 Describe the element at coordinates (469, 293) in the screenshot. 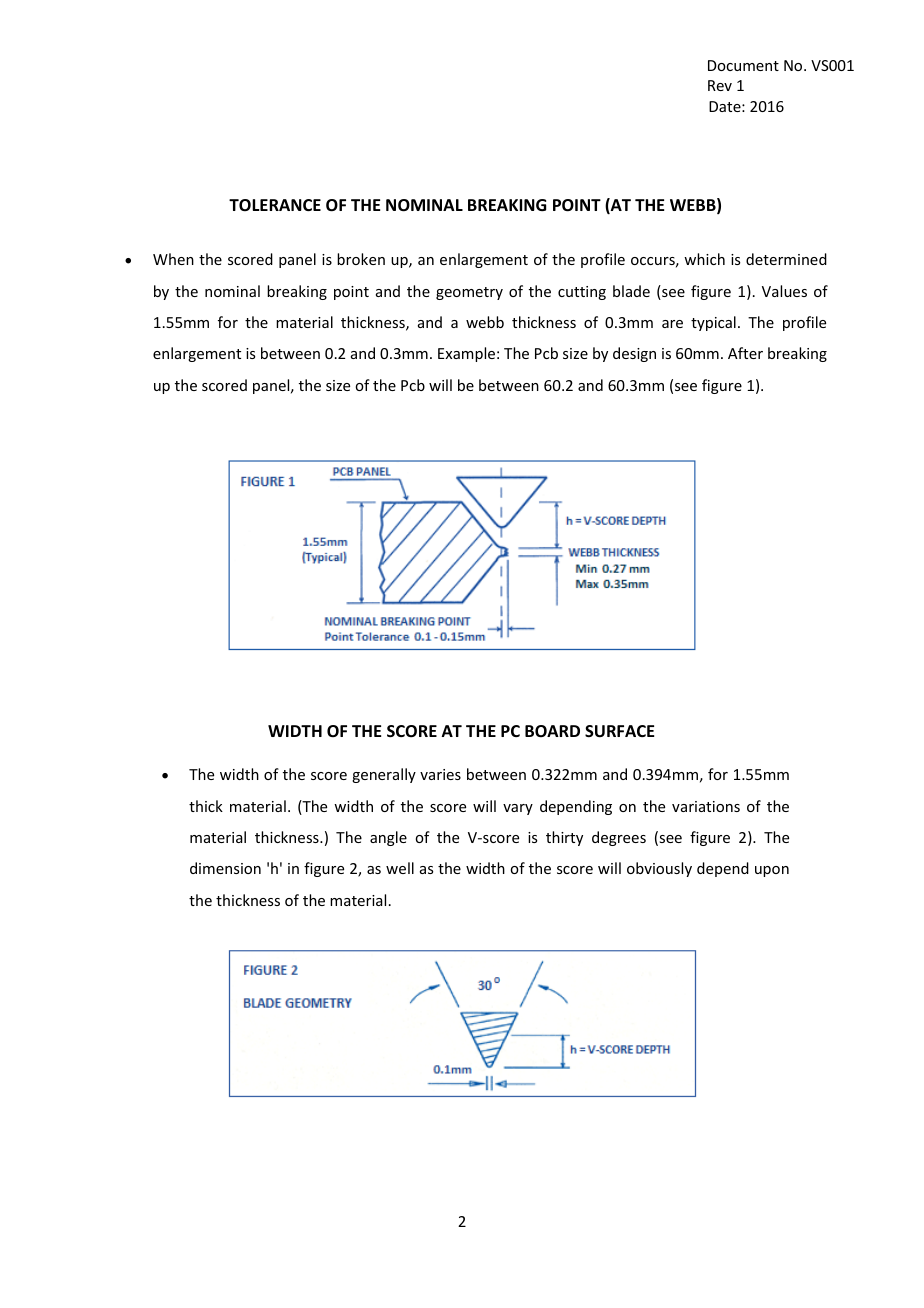

I see `geometry` at that location.
